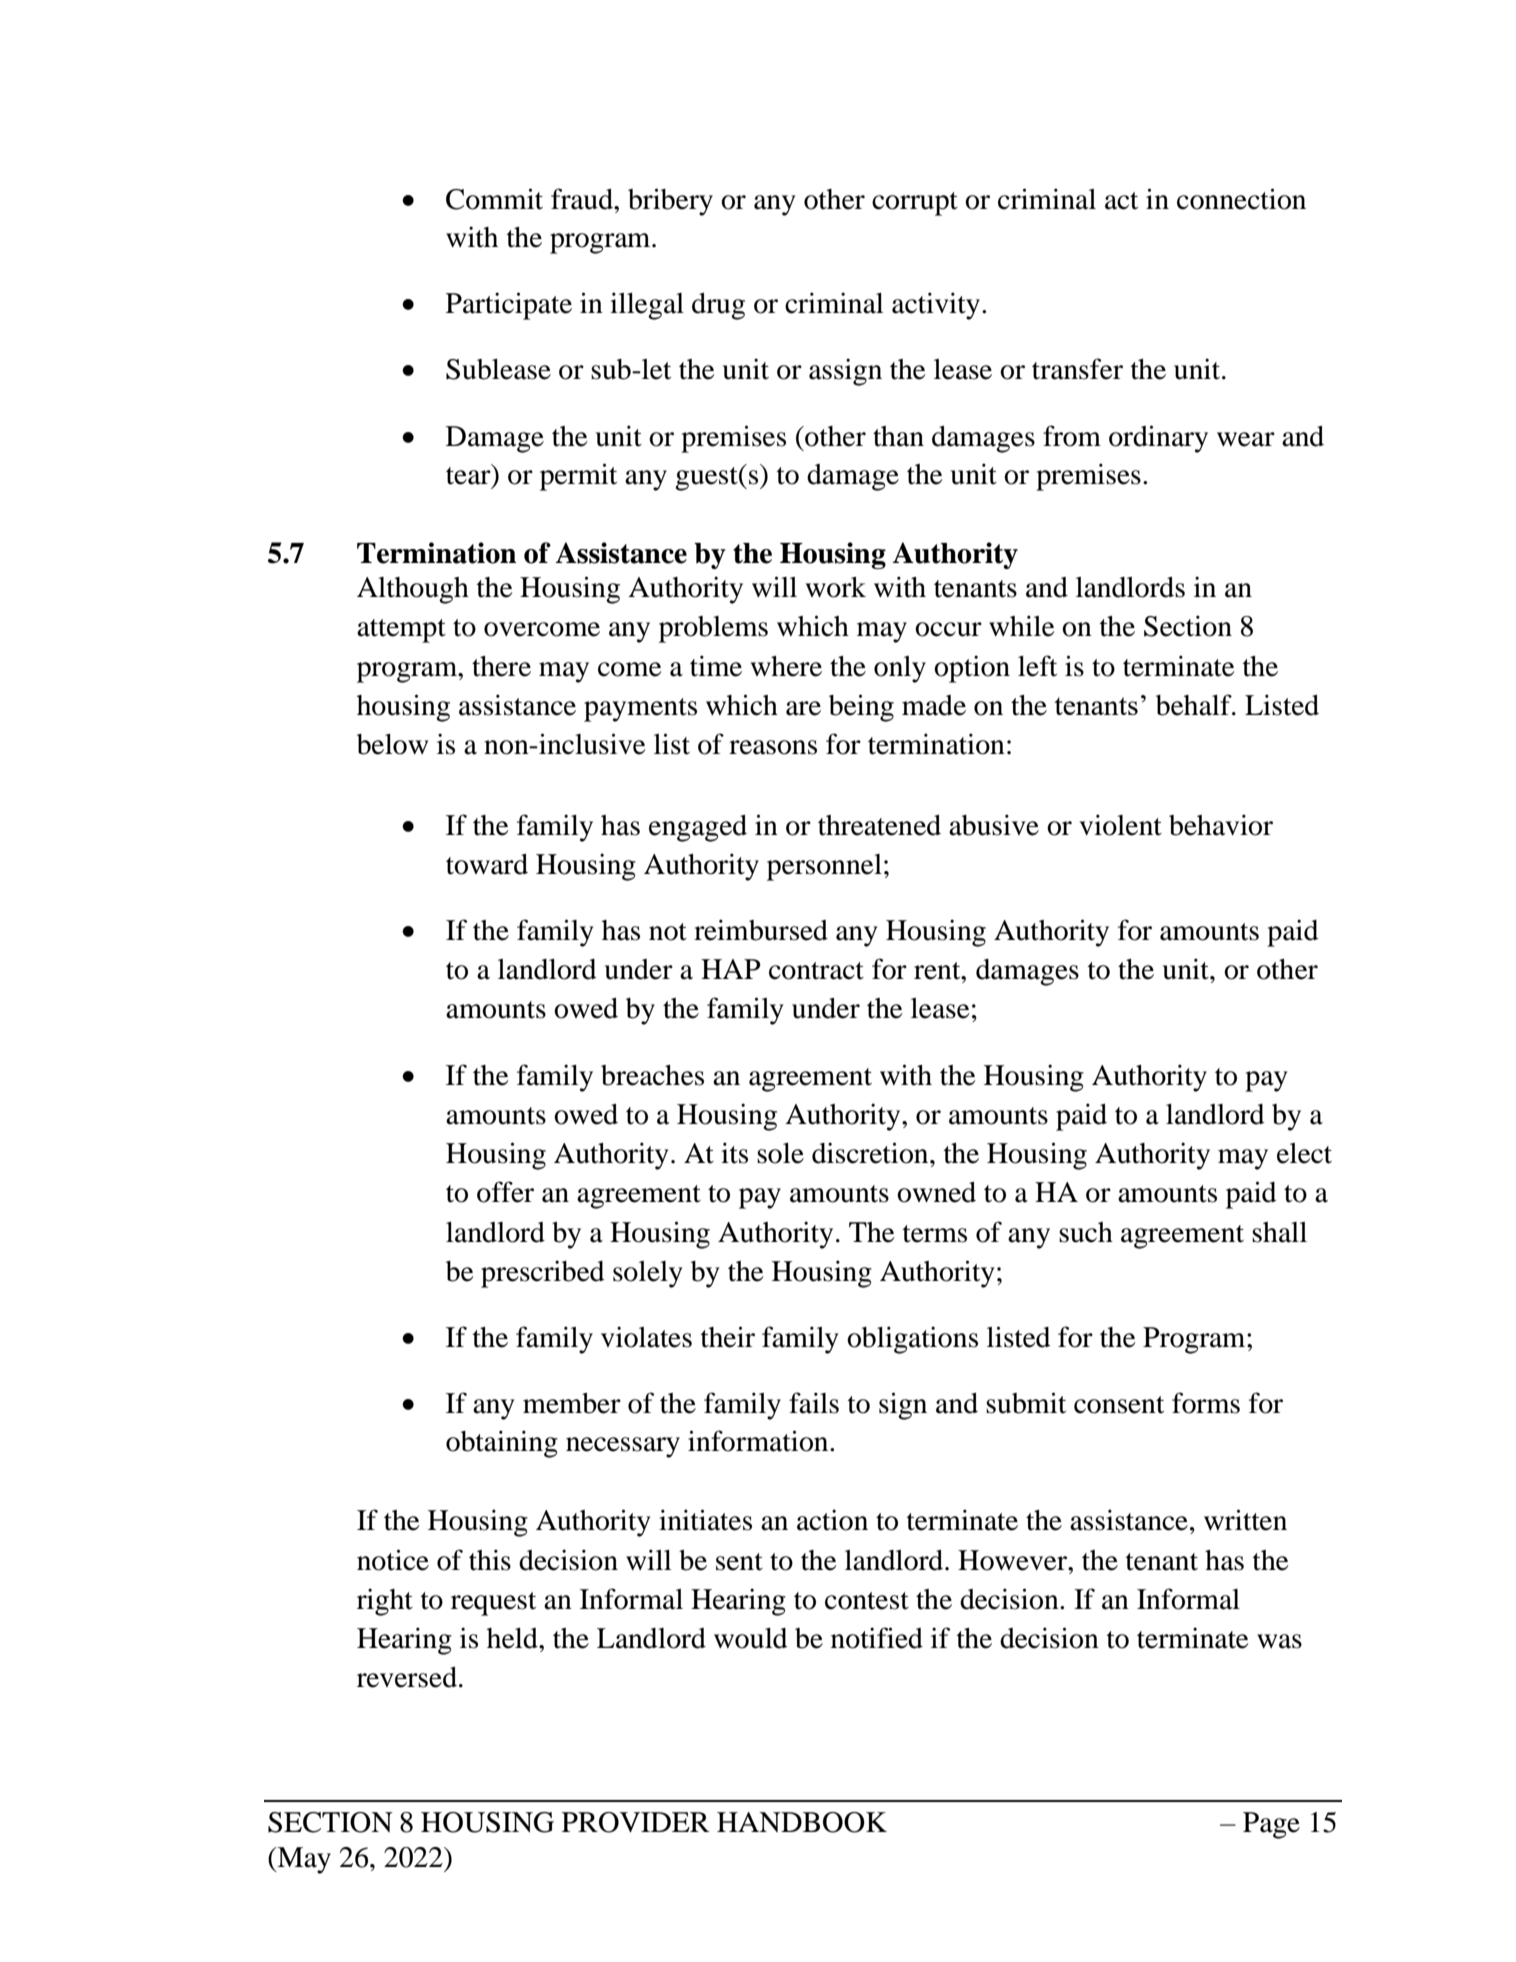 The height and width of the image is (1962, 1516). Describe the element at coordinates (501, 666) in the image. I see `there` at that location.
